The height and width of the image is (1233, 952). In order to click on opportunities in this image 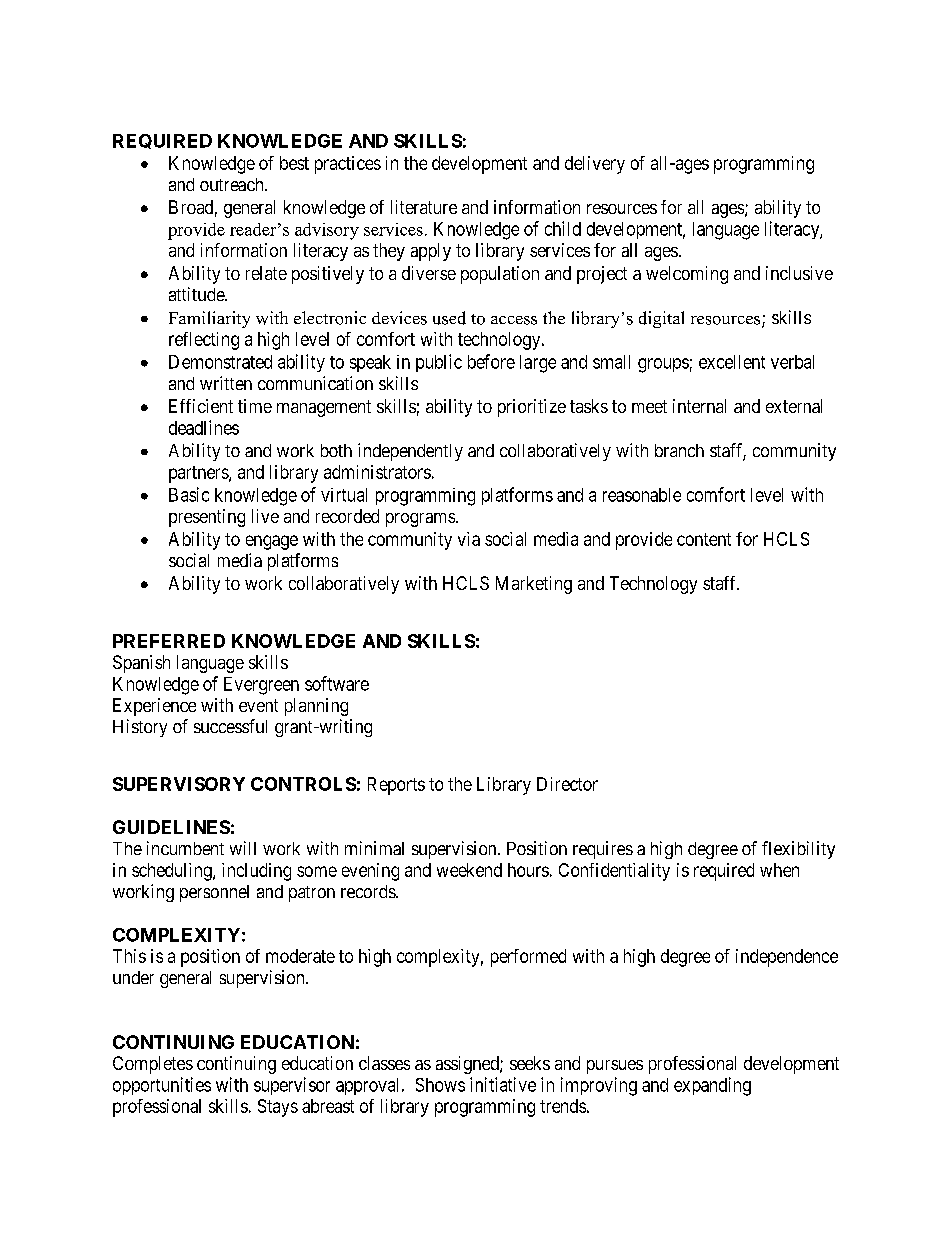, I will do `click(162, 1086)`.
